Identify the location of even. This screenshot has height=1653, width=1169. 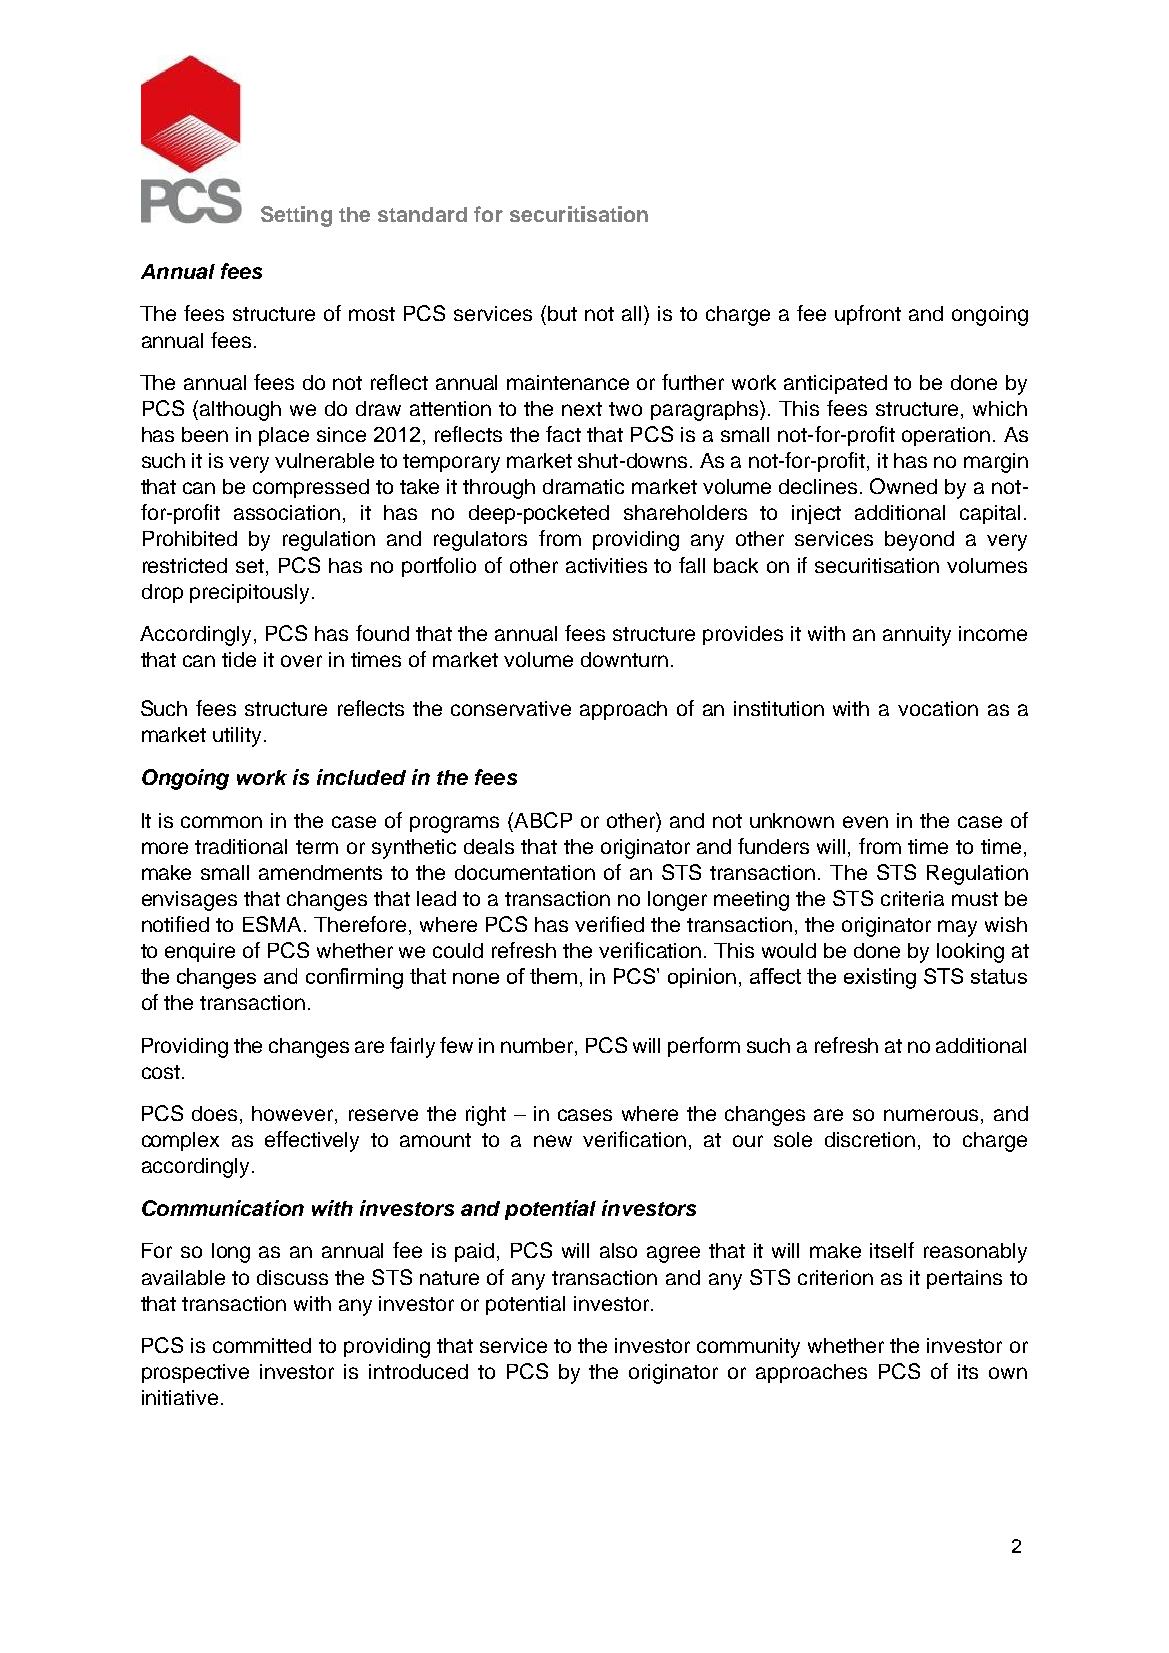
(865, 822).
